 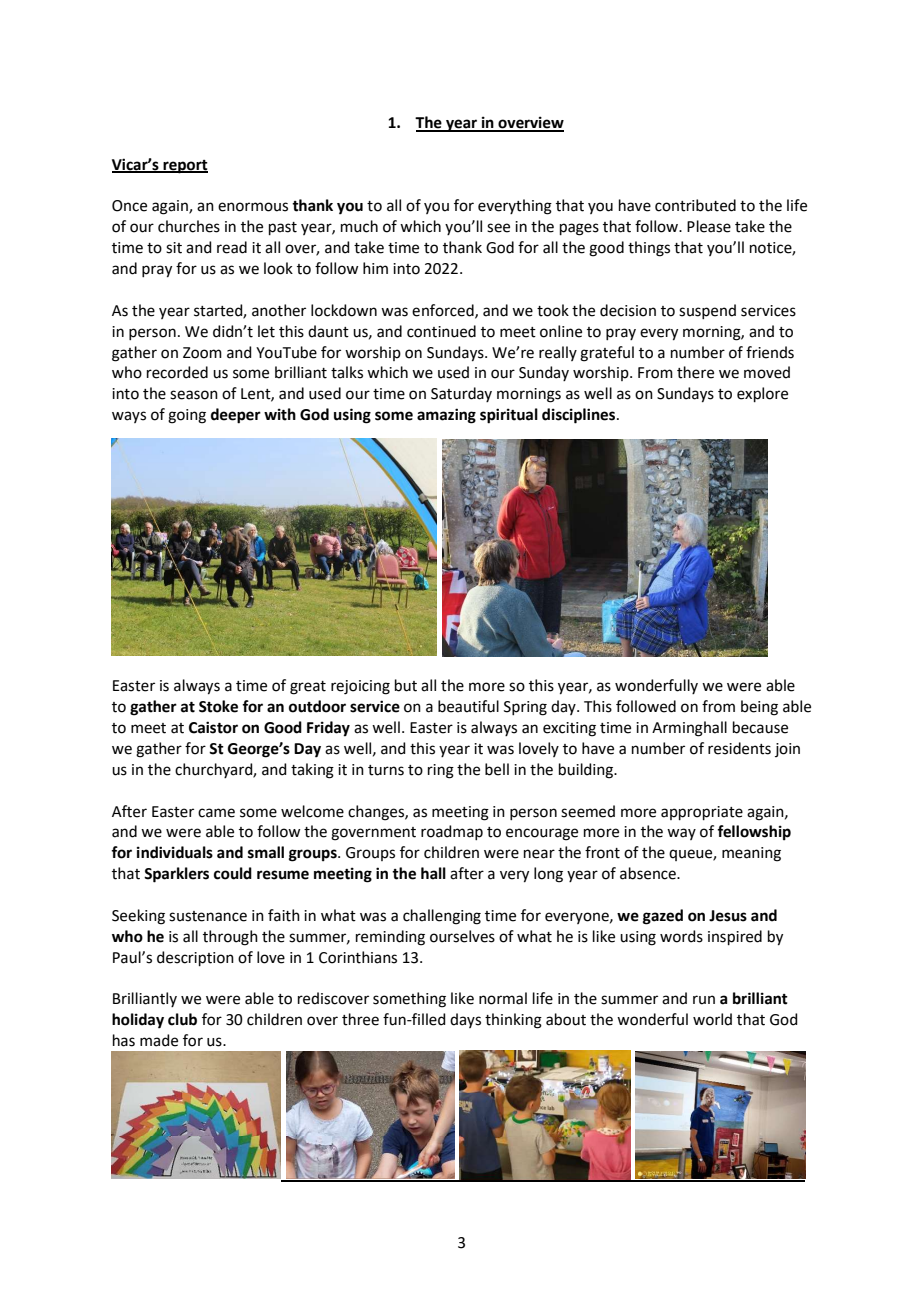 I want to click on contributed, so click(x=695, y=205).
